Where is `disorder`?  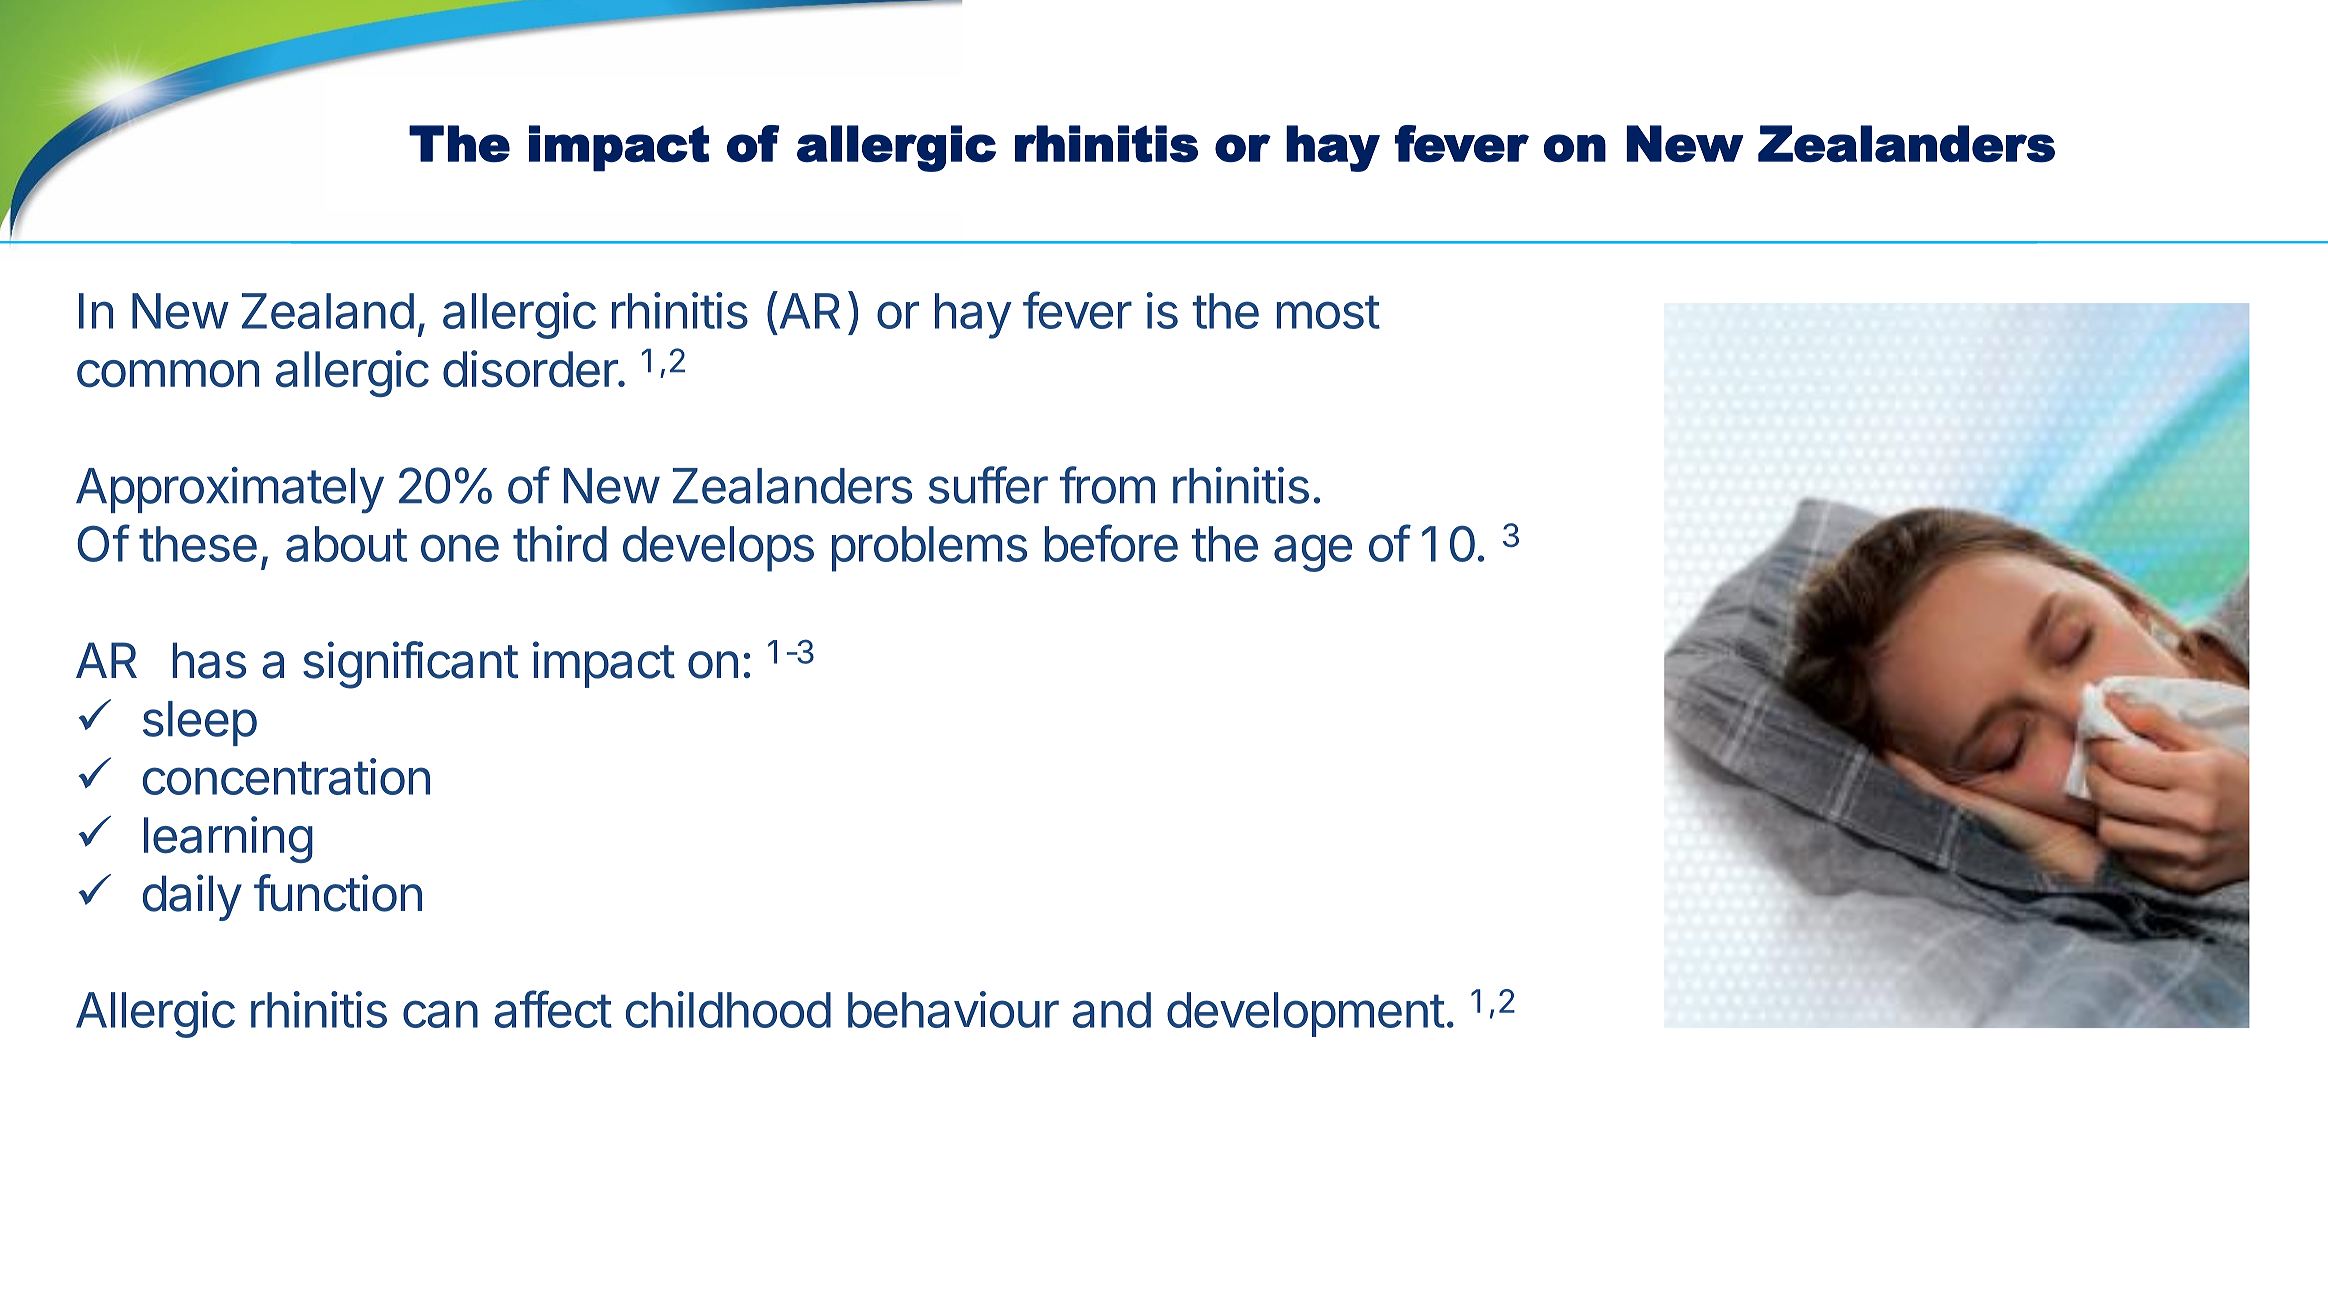 disorder is located at coordinates (531, 369).
